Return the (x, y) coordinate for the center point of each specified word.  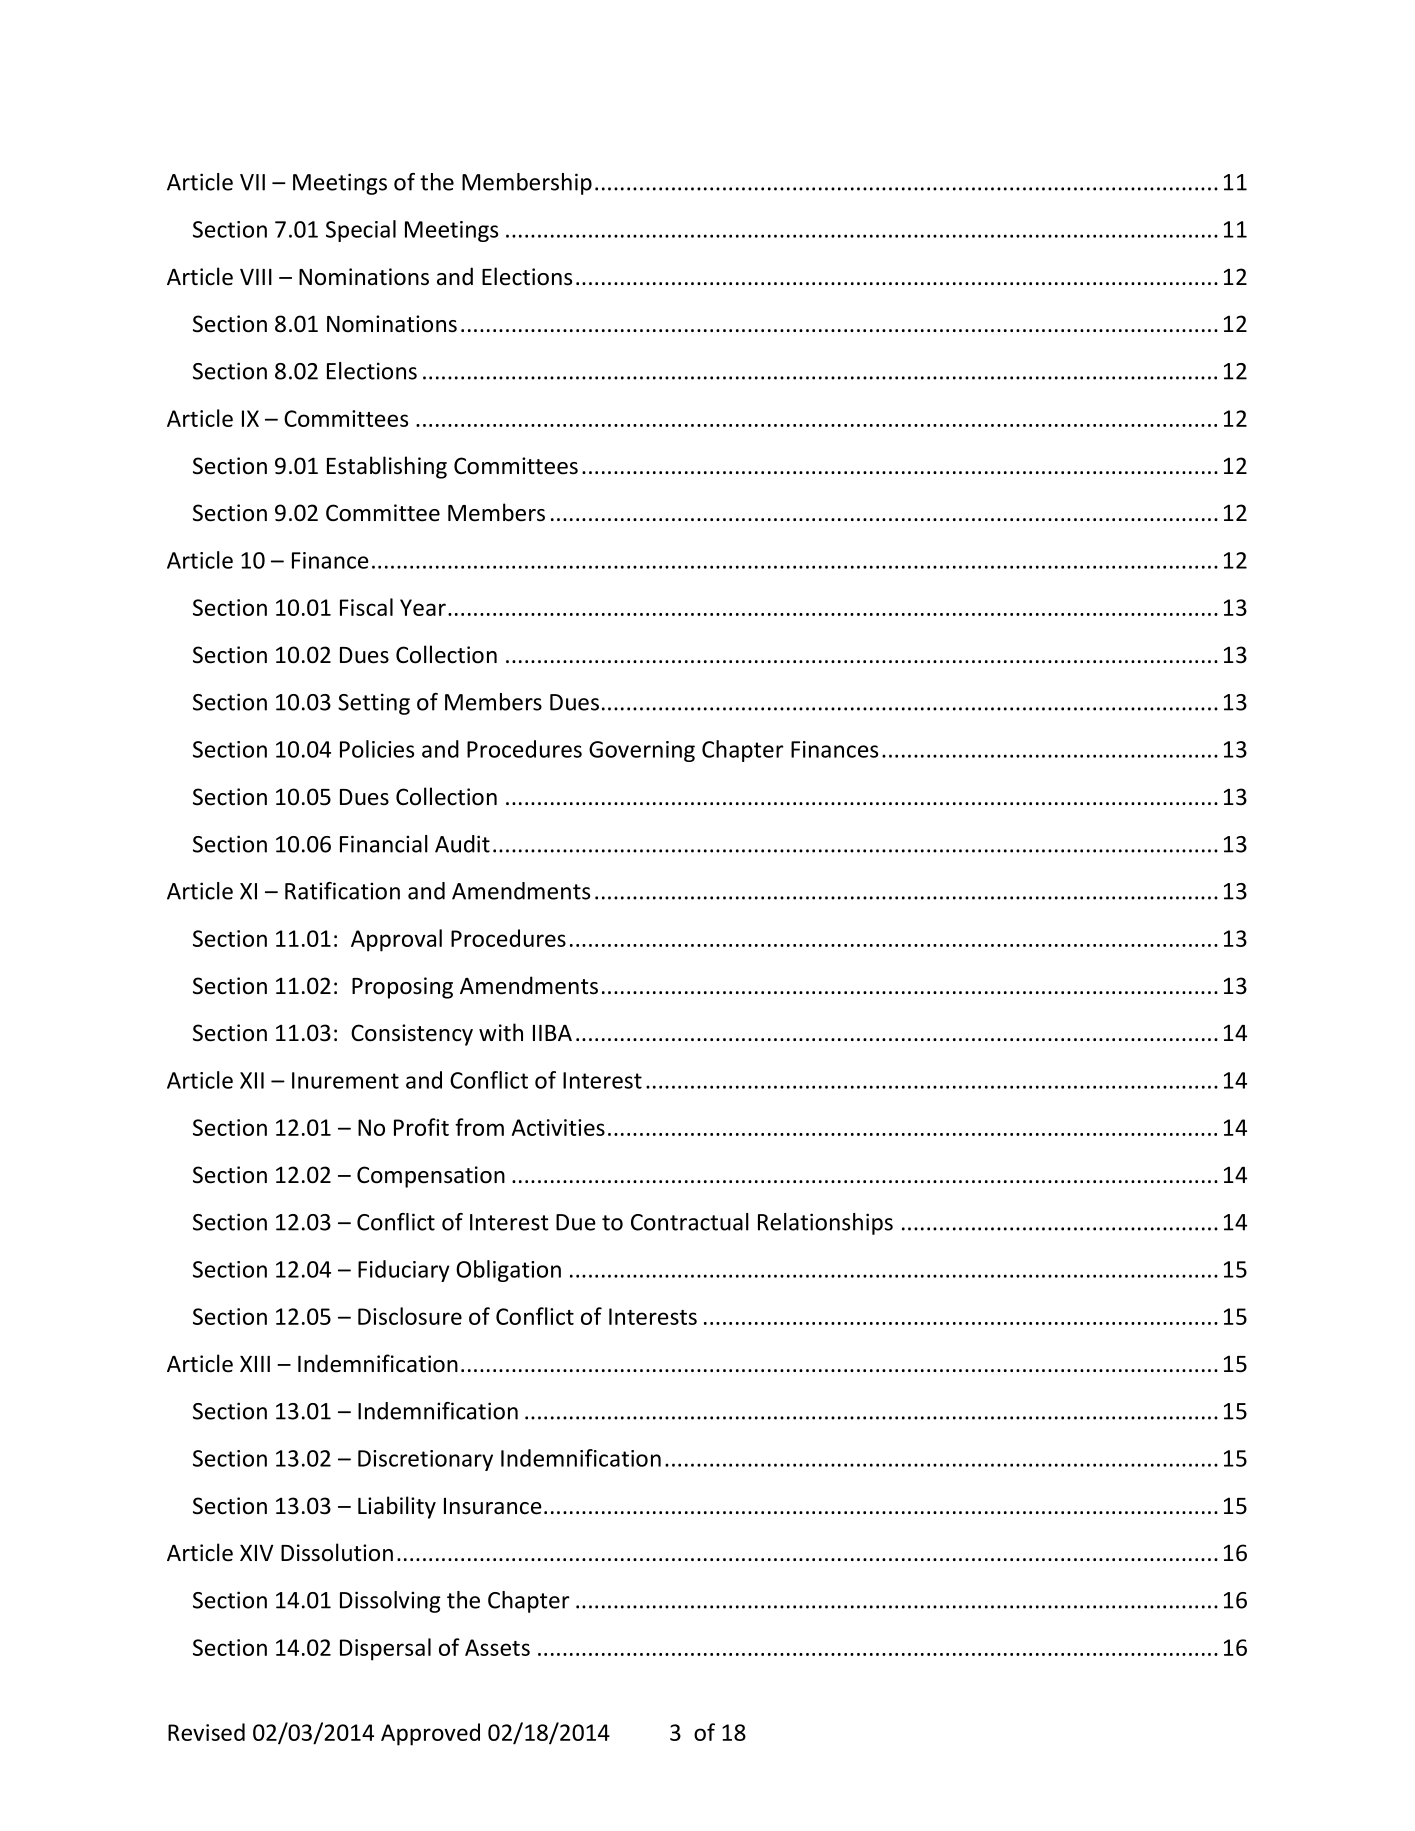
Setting (374, 704)
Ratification (342, 891)
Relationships (825, 1224)
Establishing (387, 467)
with (501, 1032)
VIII (256, 277)
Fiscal (366, 607)
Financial (384, 844)
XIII (255, 1364)
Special (361, 231)
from (479, 1127)
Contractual (690, 1222)
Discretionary (425, 1460)
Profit (421, 1127)
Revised (206, 1732)
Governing (642, 751)
